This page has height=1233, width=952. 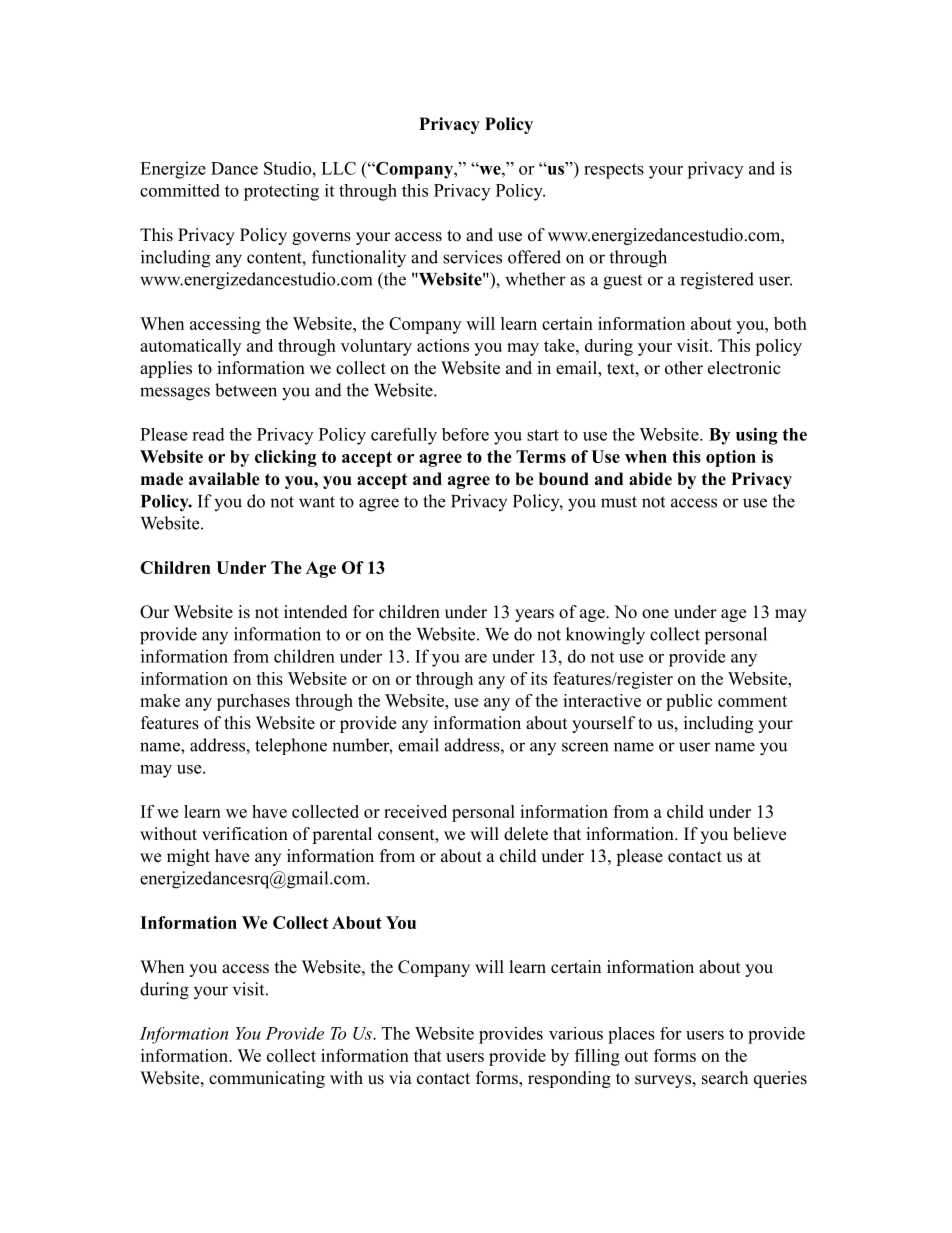 I want to click on delete, so click(x=526, y=834).
